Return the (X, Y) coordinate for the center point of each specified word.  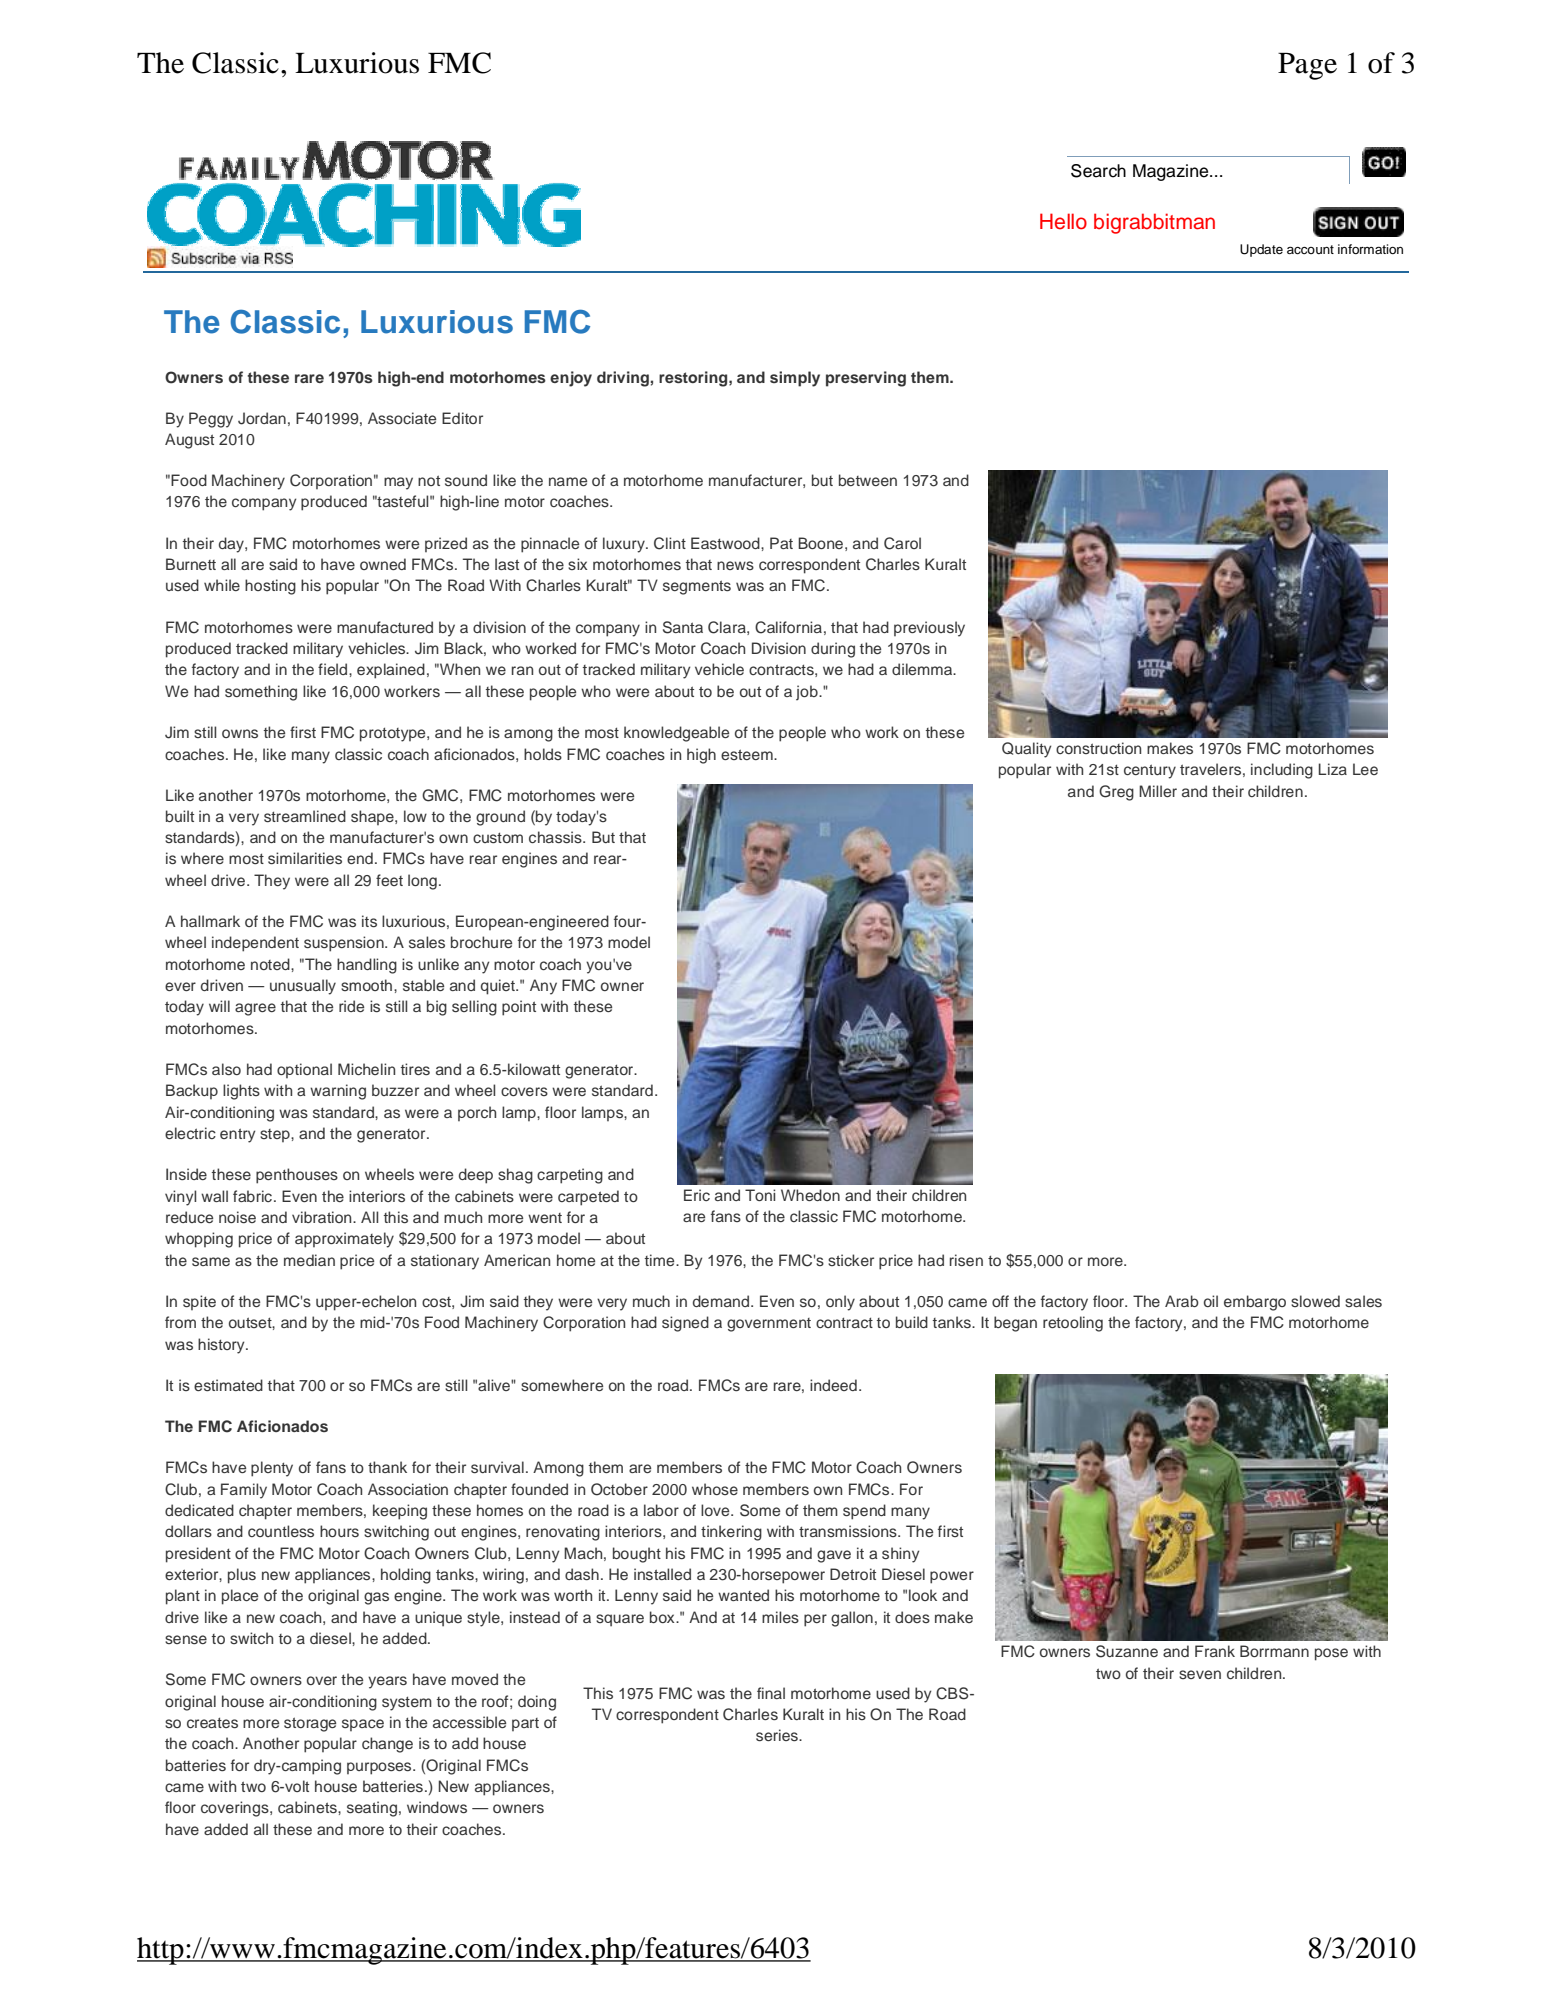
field (334, 669)
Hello (1063, 221)
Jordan (262, 418)
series (778, 1735)
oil (1211, 1301)
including (1282, 771)
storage (310, 1724)
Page (1307, 66)
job (808, 693)
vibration (323, 1217)
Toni (760, 1195)
